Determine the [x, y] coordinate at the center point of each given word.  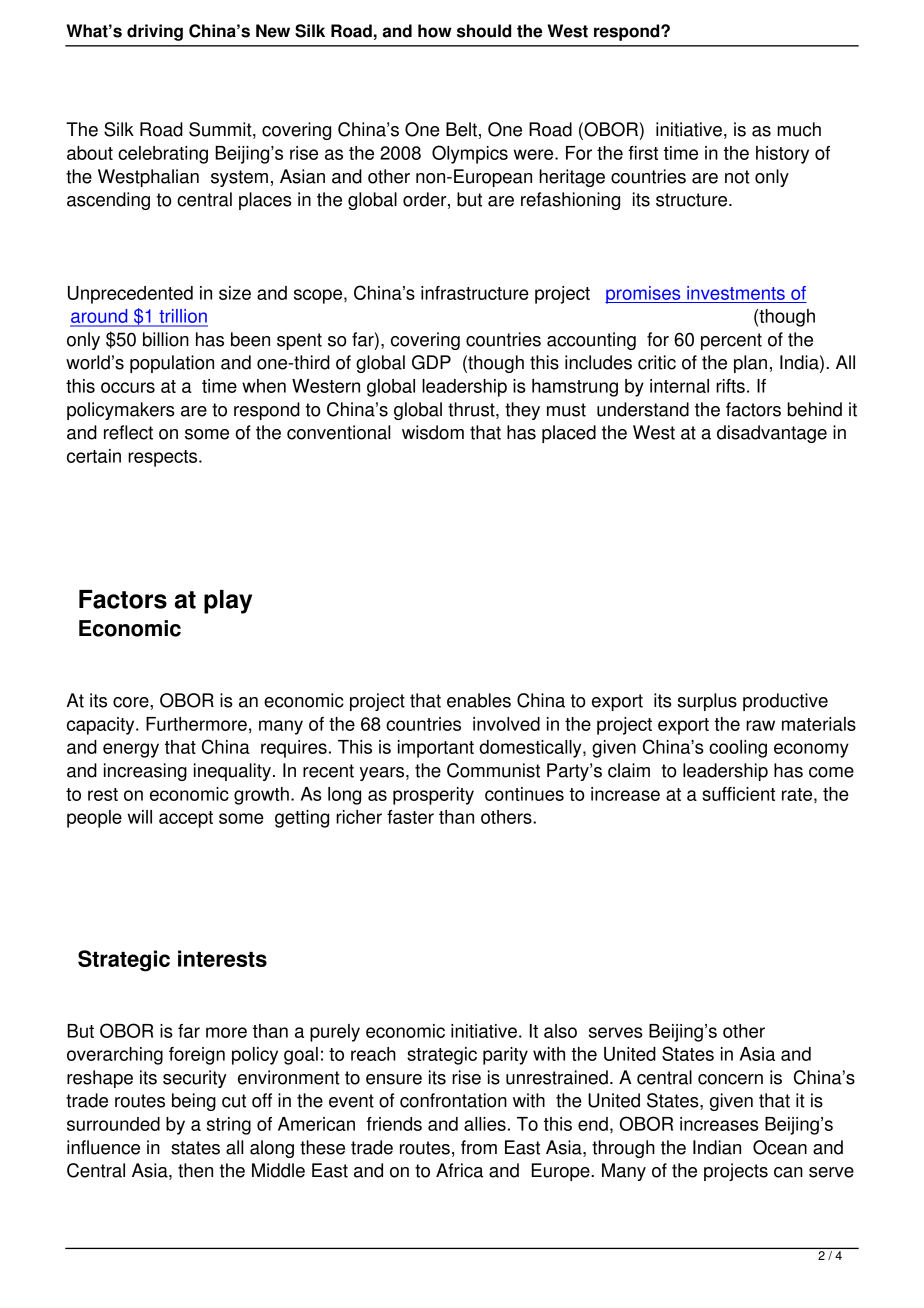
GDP [431, 362]
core [132, 702]
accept [186, 819]
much [799, 129]
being [194, 1102]
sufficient [738, 794]
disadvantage [772, 434]
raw [760, 725]
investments [736, 293]
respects [164, 458]
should [484, 31]
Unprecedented [130, 295]
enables [479, 700]
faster [410, 817]
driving [155, 32]
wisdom [433, 432]
